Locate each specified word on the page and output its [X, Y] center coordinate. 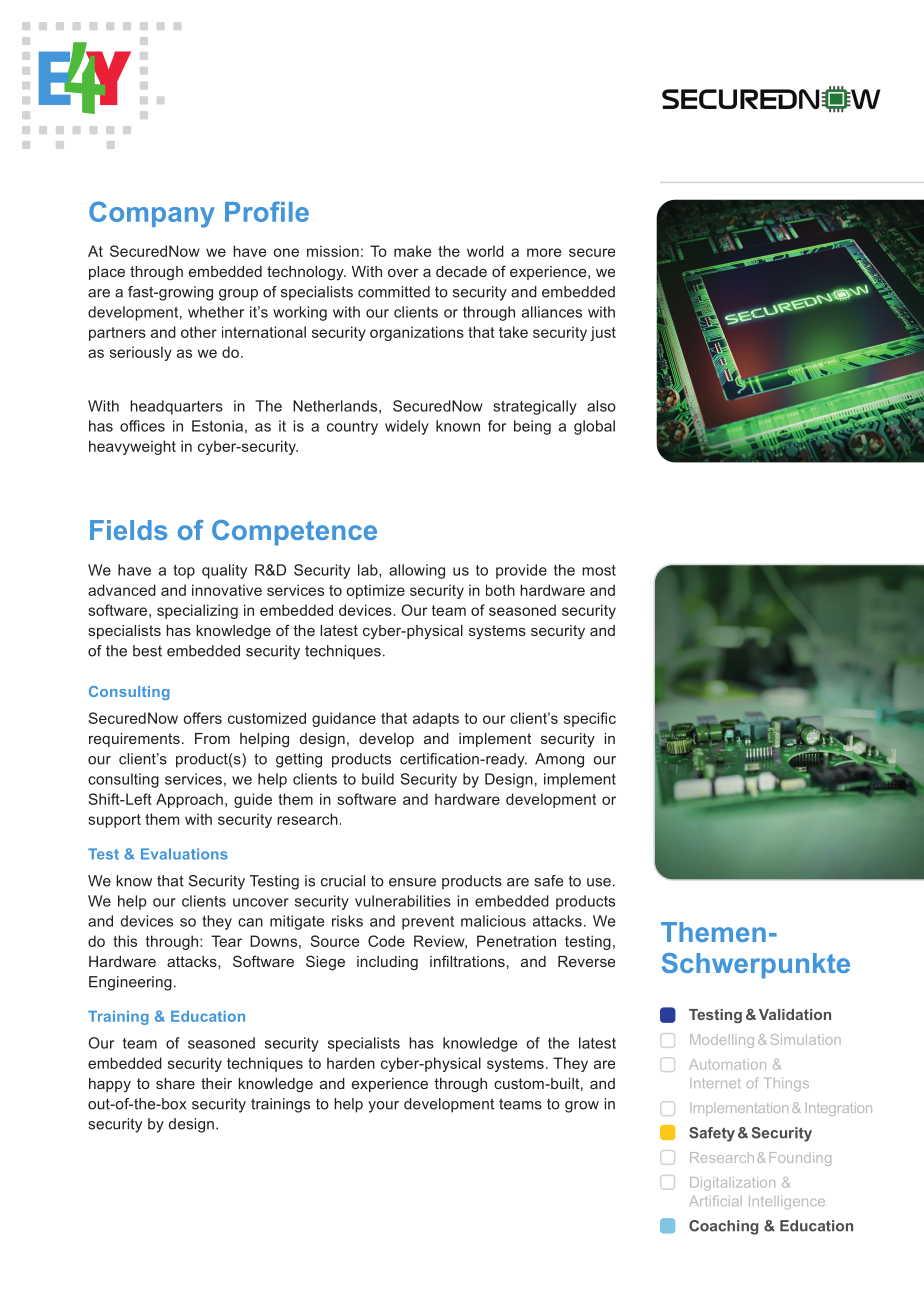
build [378, 779]
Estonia [217, 426]
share [175, 1083]
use [599, 882]
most [599, 570]
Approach [189, 800]
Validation [795, 1014]
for [497, 426]
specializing [197, 611]
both [500, 590]
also [601, 406]
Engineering [130, 983]
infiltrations [467, 961]
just [603, 333]
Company [152, 214]
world [485, 251]
